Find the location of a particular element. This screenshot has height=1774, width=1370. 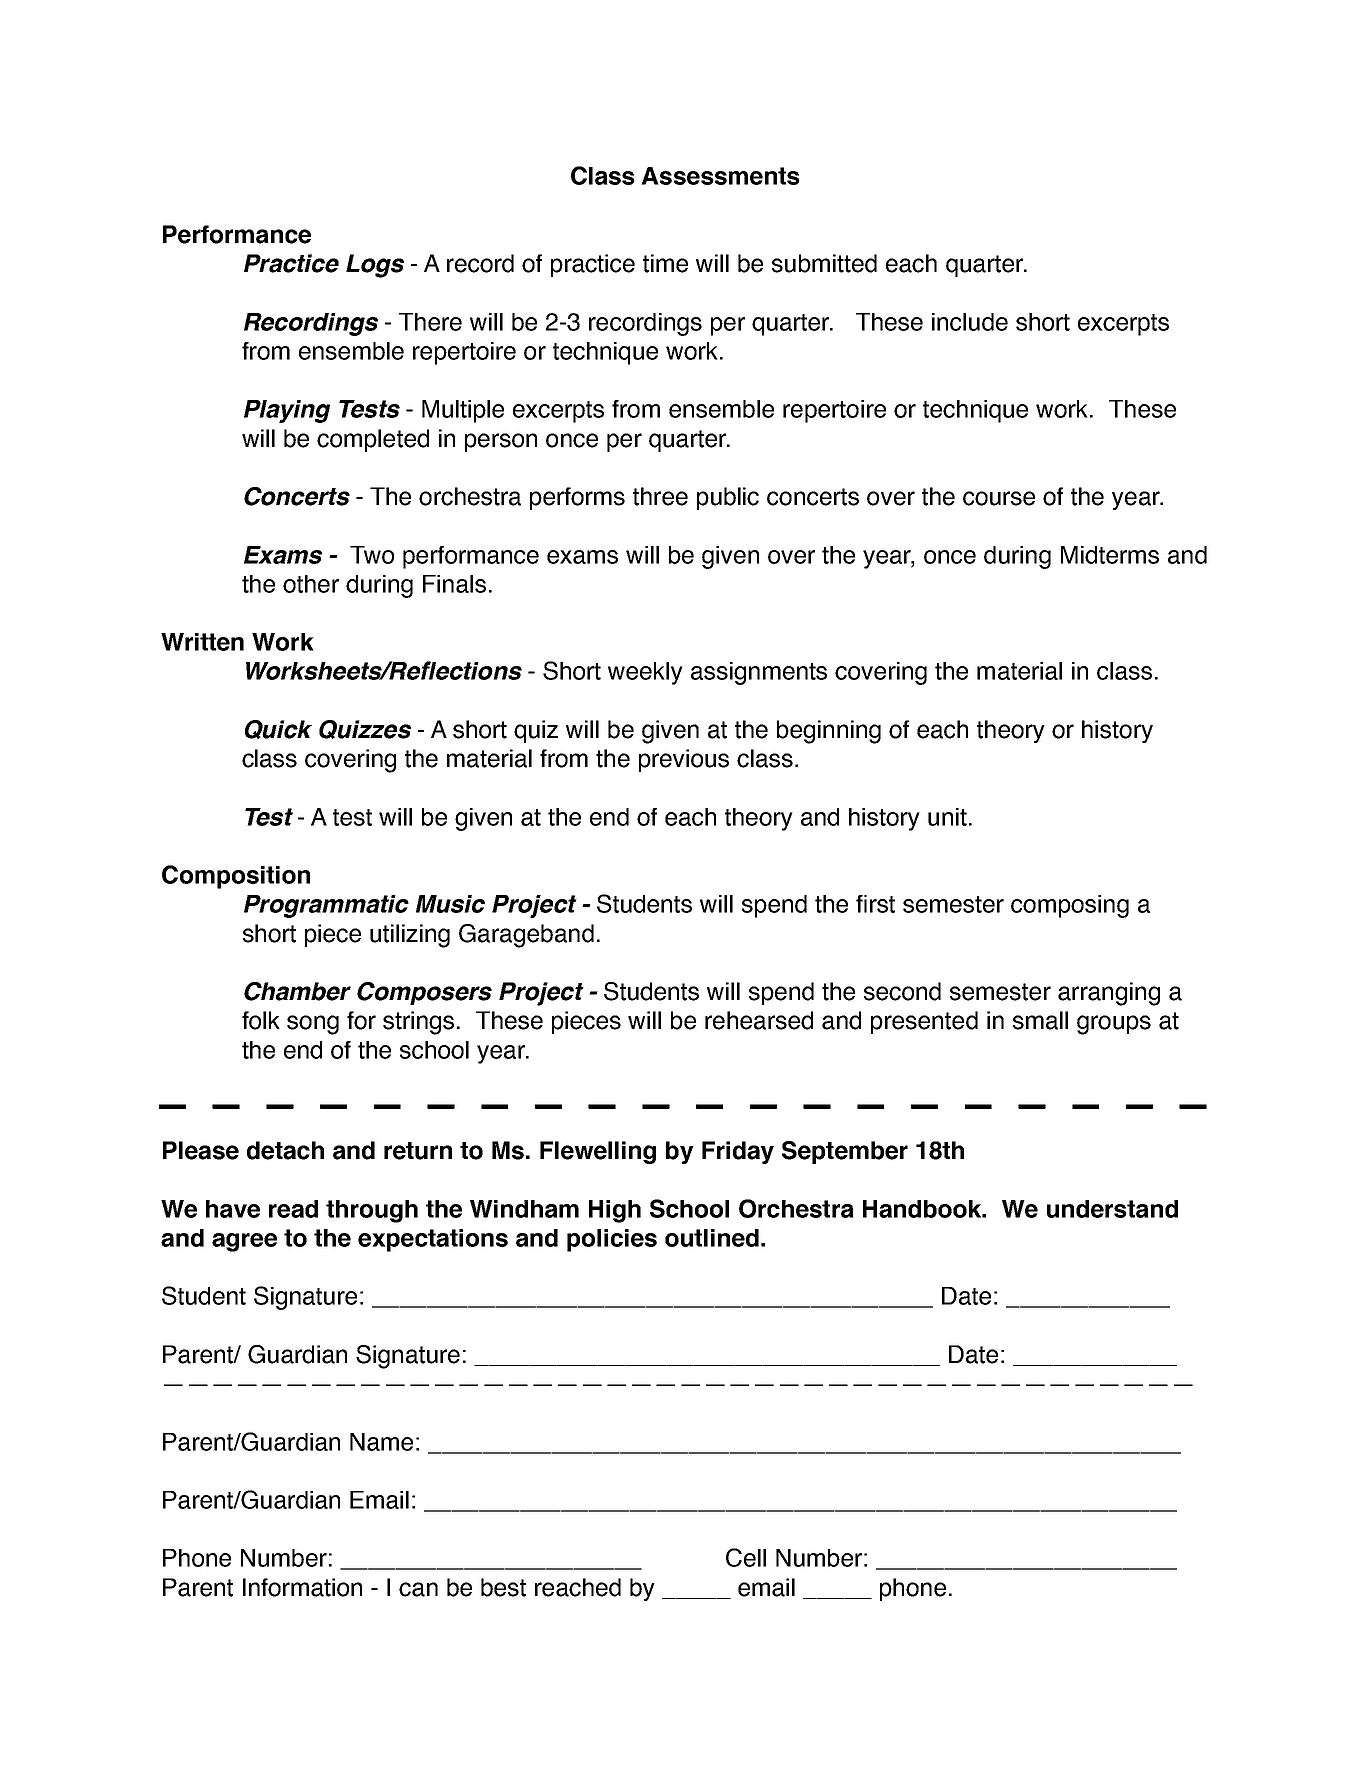

Friday is located at coordinates (738, 1152).
